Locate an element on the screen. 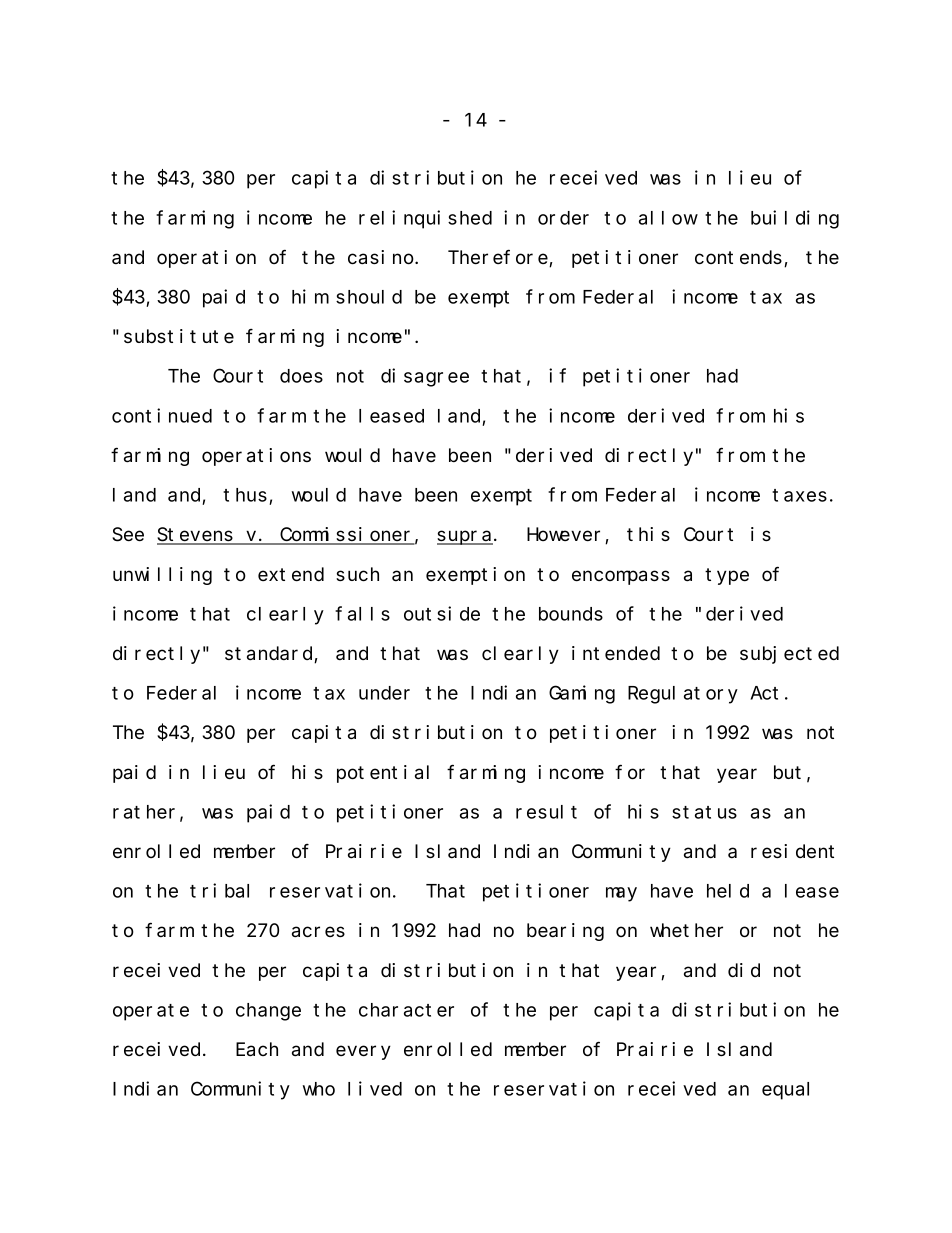  contends is located at coordinates (740, 258).
